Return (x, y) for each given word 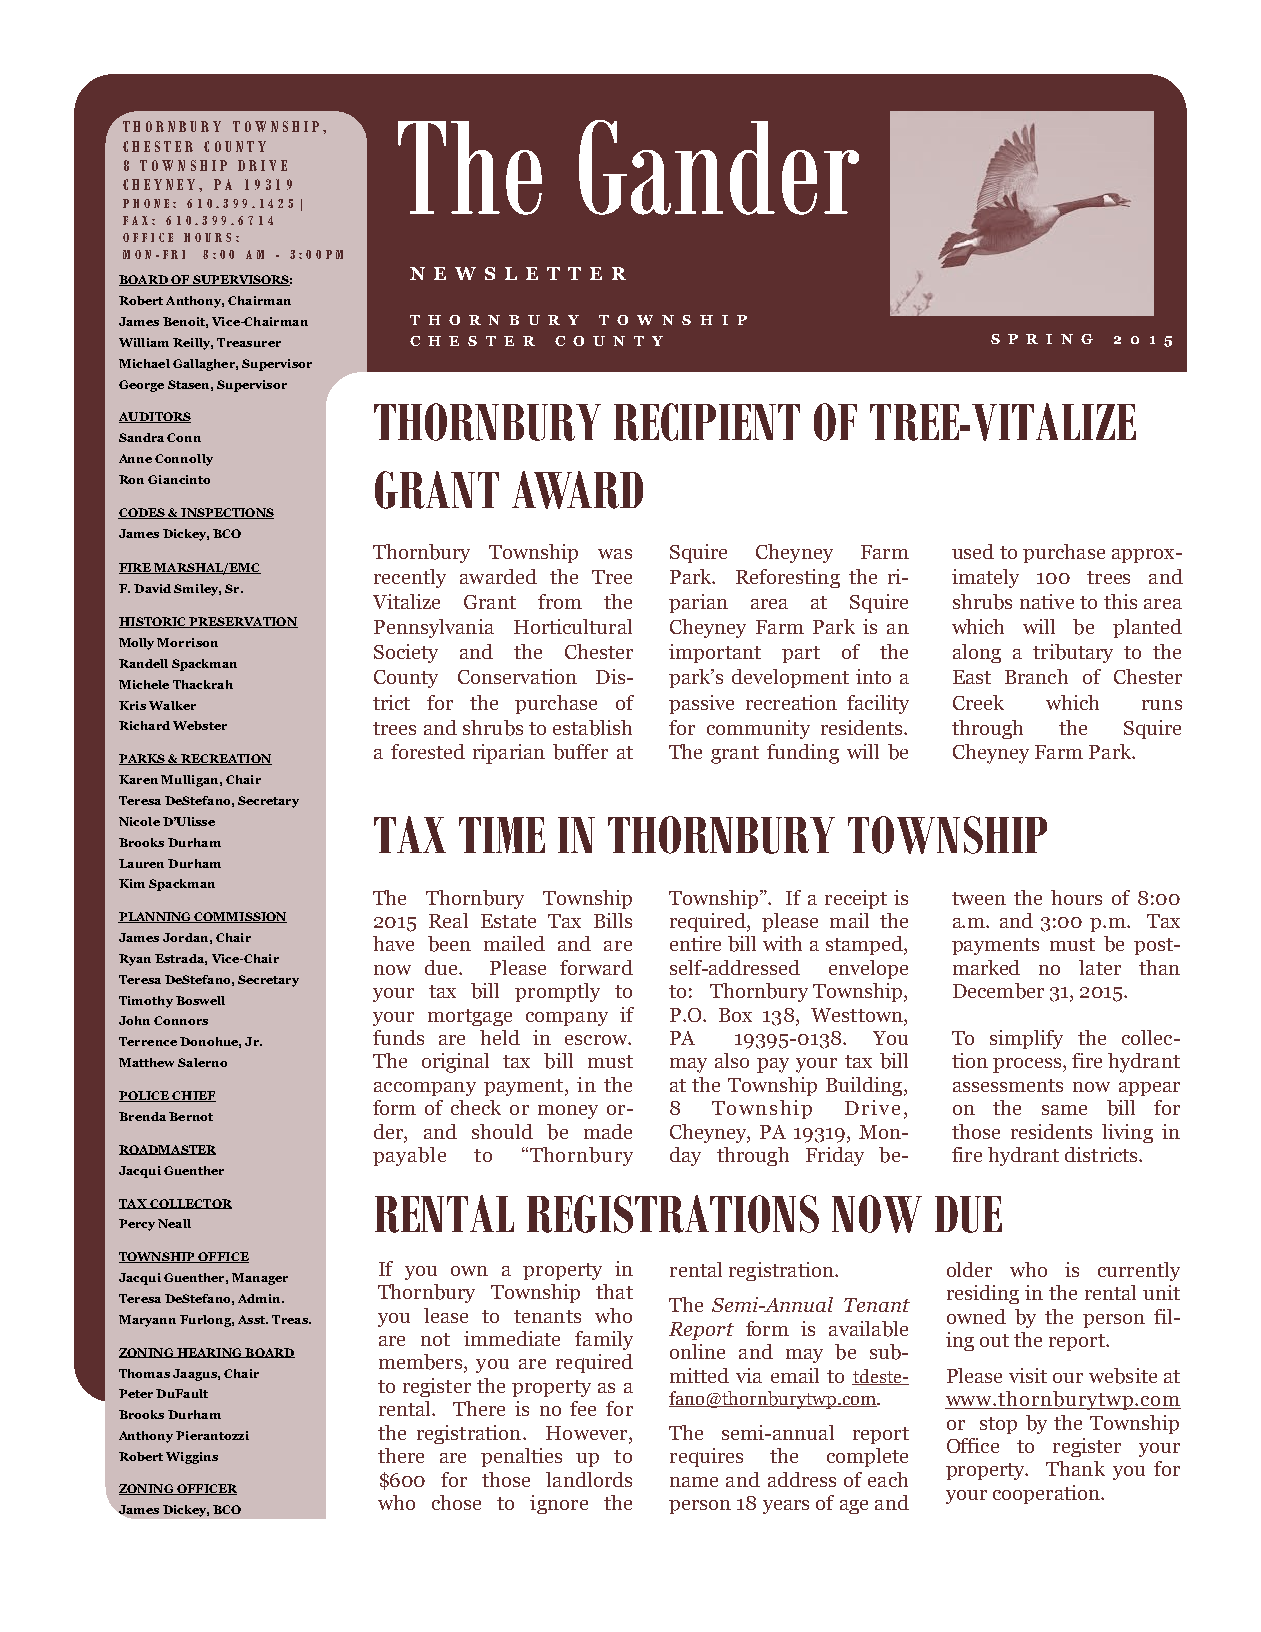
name (694, 1482)
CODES (142, 513)
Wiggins (192, 1458)
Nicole (139, 821)
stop (998, 1425)
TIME (502, 835)
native (1047, 601)
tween (979, 898)
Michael (144, 363)
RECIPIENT (707, 422)
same (1064, 1110)
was (615, 554)
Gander (719, 167)
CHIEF (193, 1096)
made (608, 1131)
